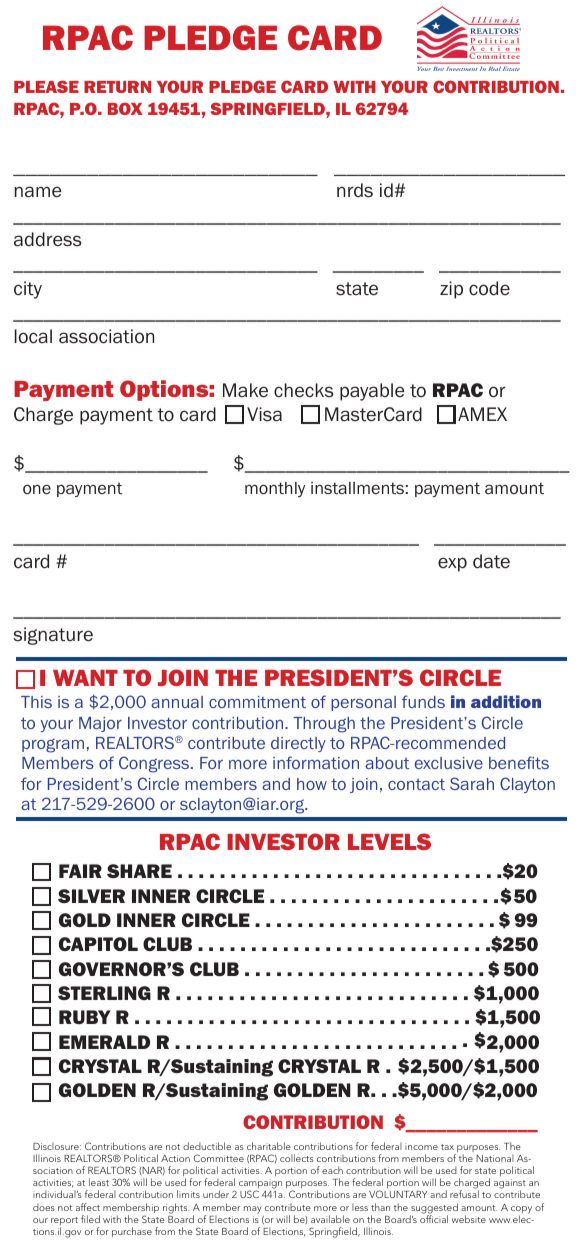 This screenshot has width=584, height=1242. I want to click on BOX, so click(125, 108).
